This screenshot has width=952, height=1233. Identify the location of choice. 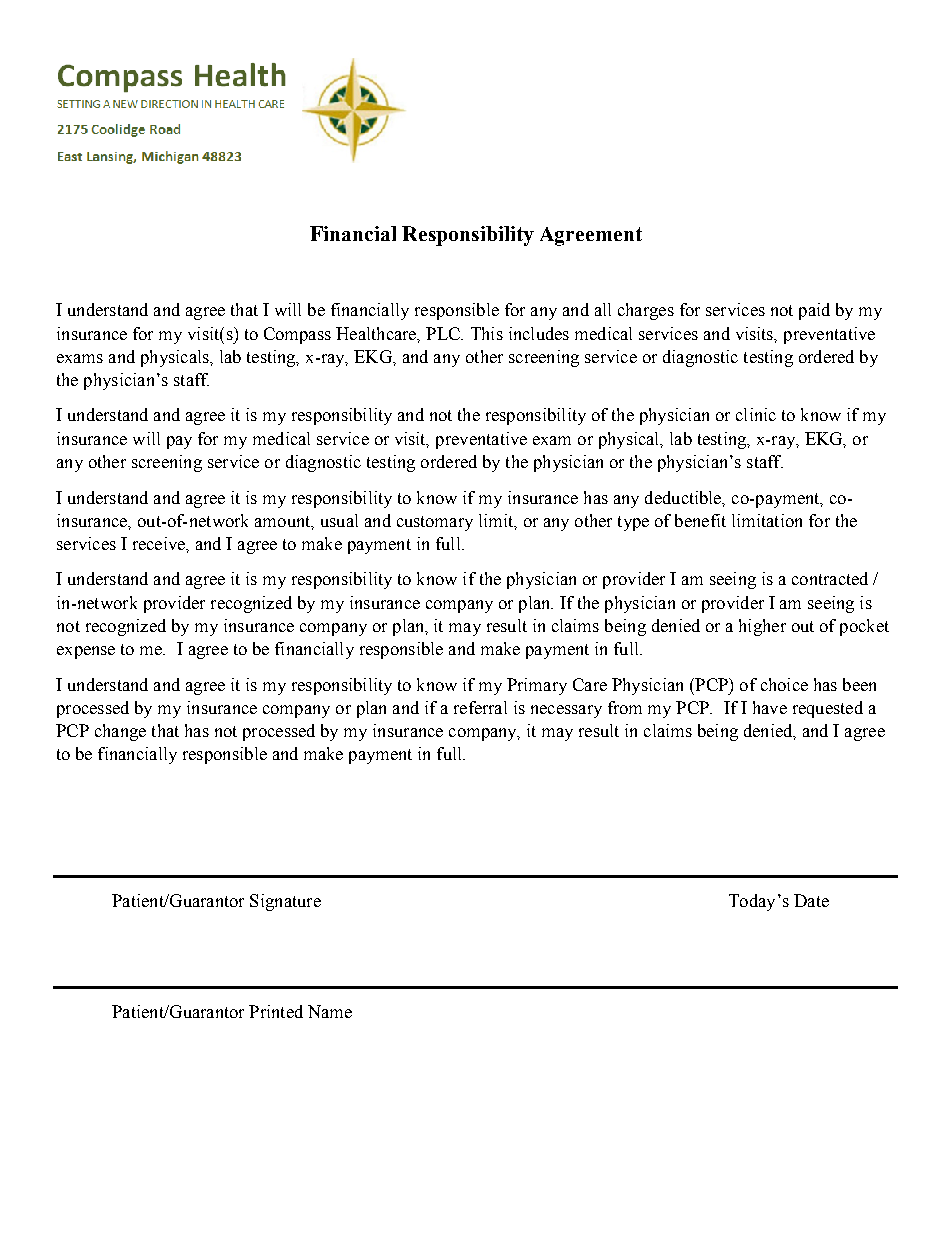
(784, 684).
